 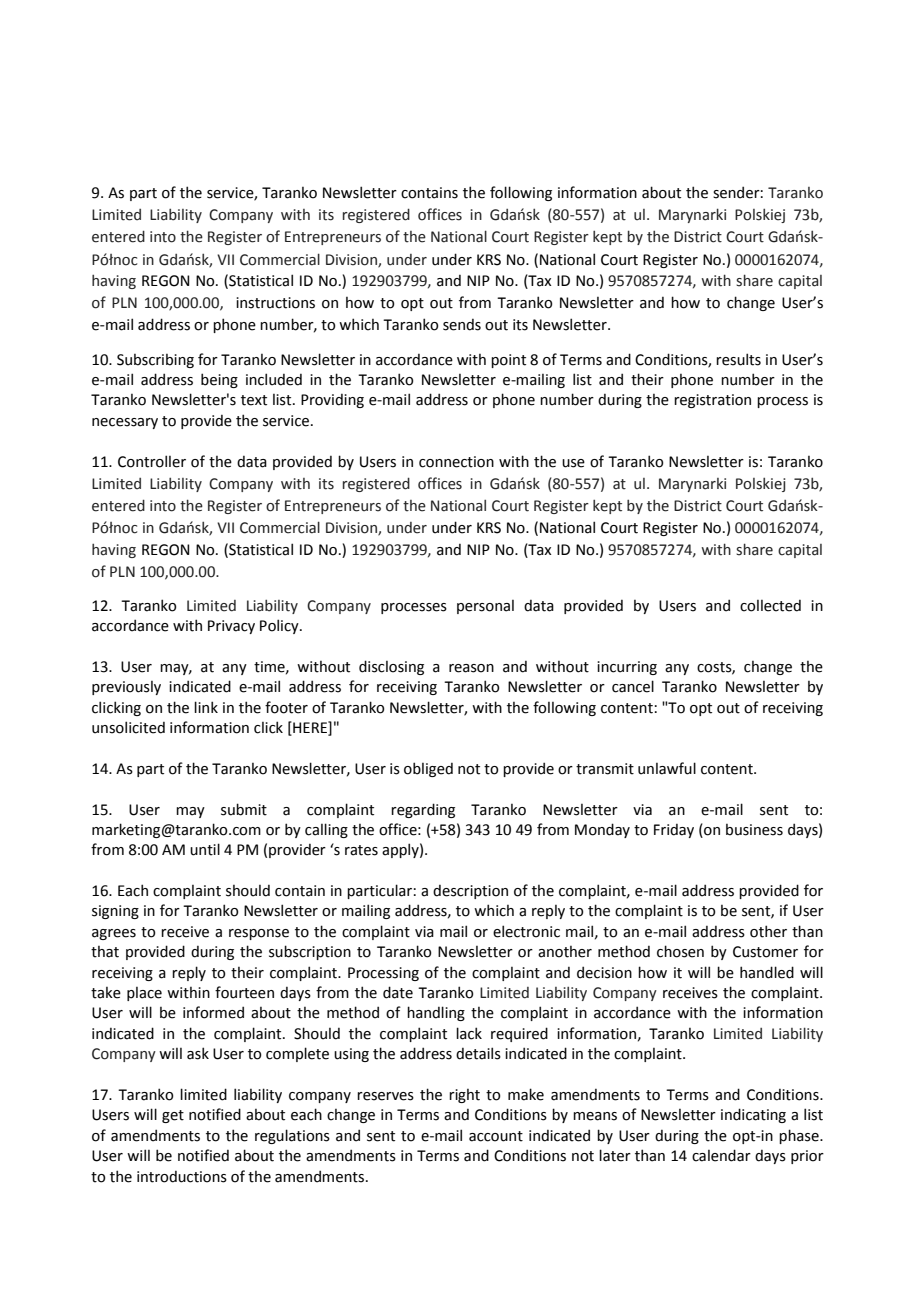 I want to click on introductions, so click(x=182, y=1177).
